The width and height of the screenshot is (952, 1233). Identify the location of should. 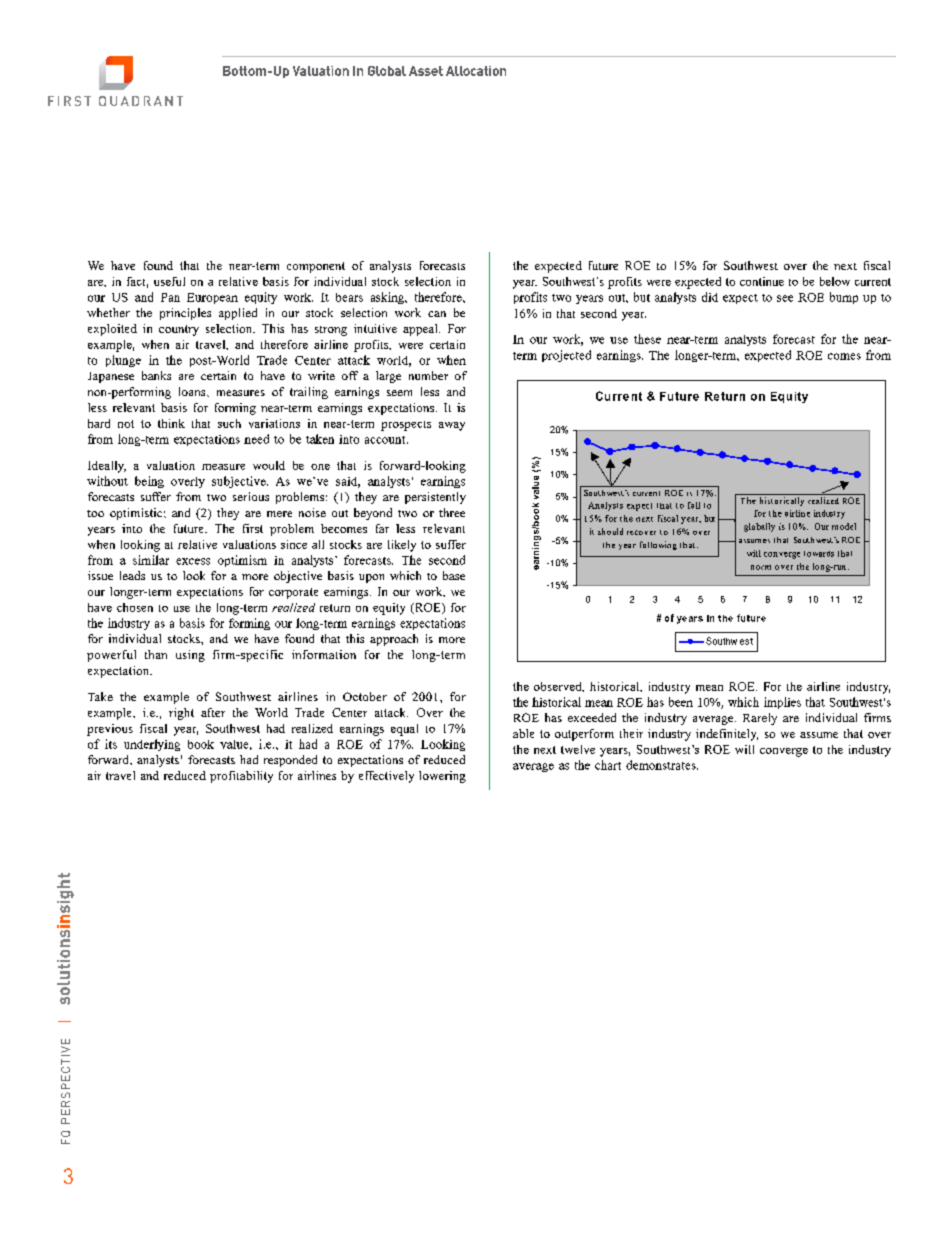
(610, 531).
